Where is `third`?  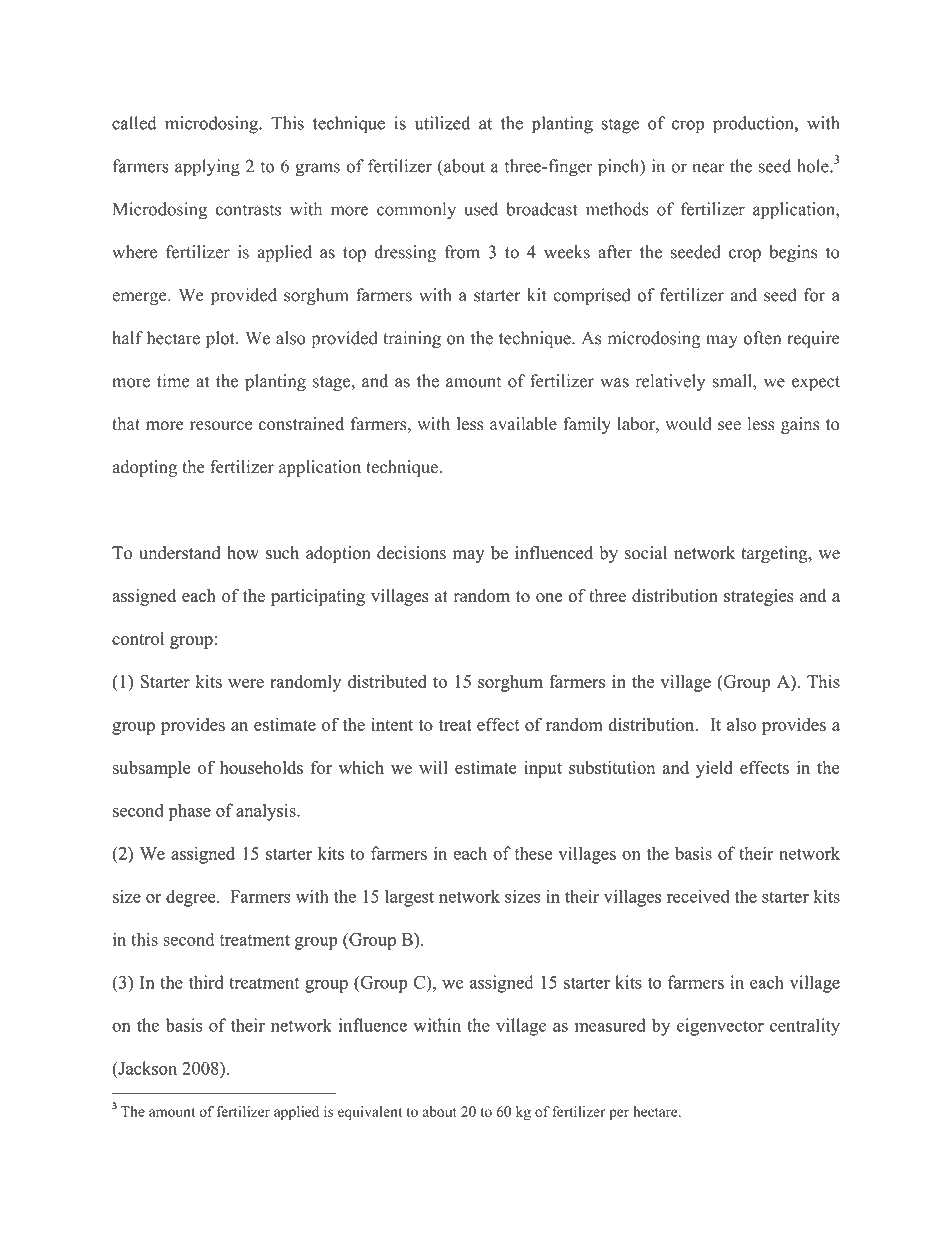
third is located at coordinates (206, 982).
